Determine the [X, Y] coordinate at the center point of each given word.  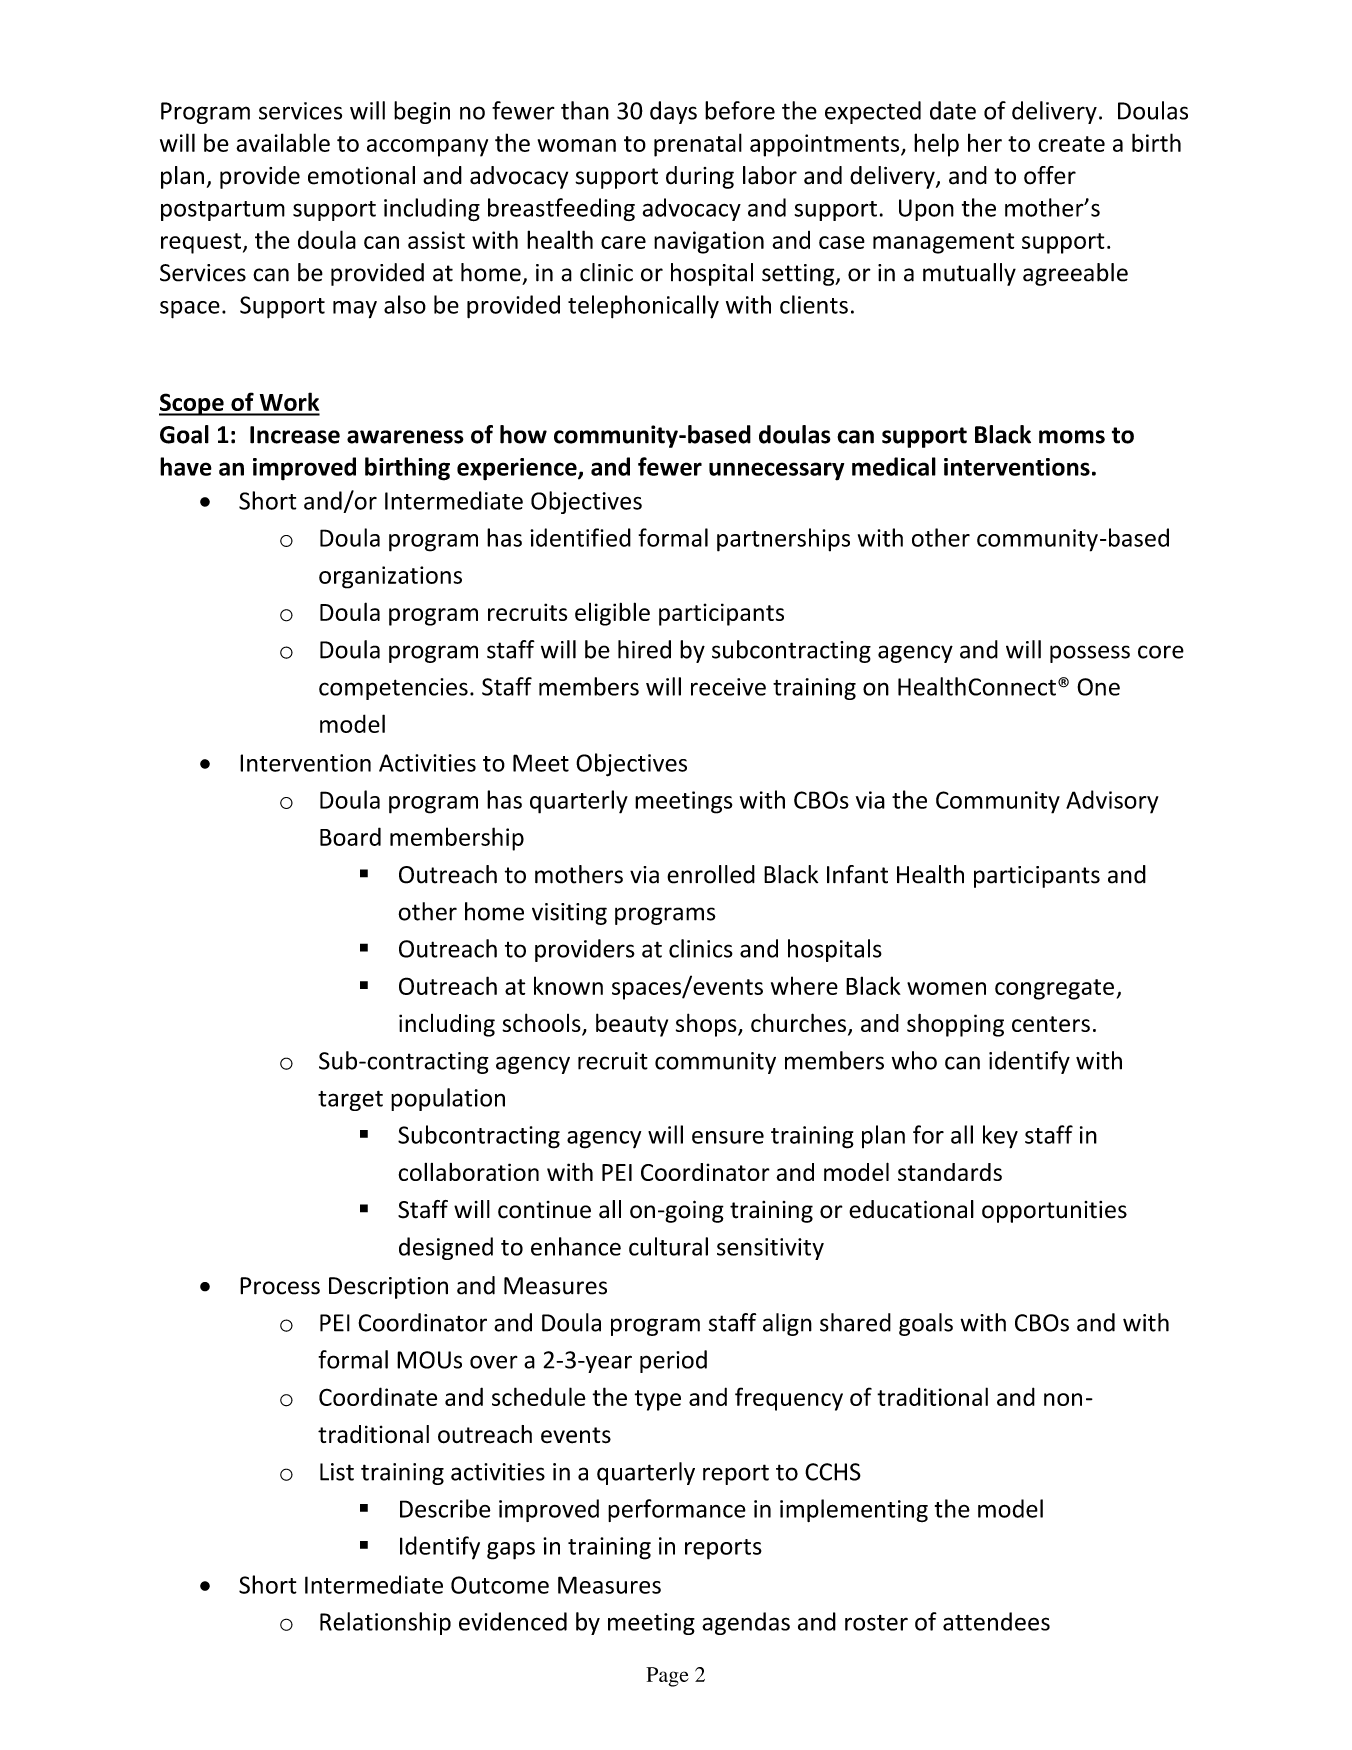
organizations [390, 577]
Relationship [385, 1623]
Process [280, 1286]
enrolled [711, 874]
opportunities [1054, 1212]
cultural [668, 1246]
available [283, 142]
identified [580, 537]
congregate [1054, 989]
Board [350, 836]
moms [1072, 437]
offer [1050, 175]
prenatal [698, 145]
